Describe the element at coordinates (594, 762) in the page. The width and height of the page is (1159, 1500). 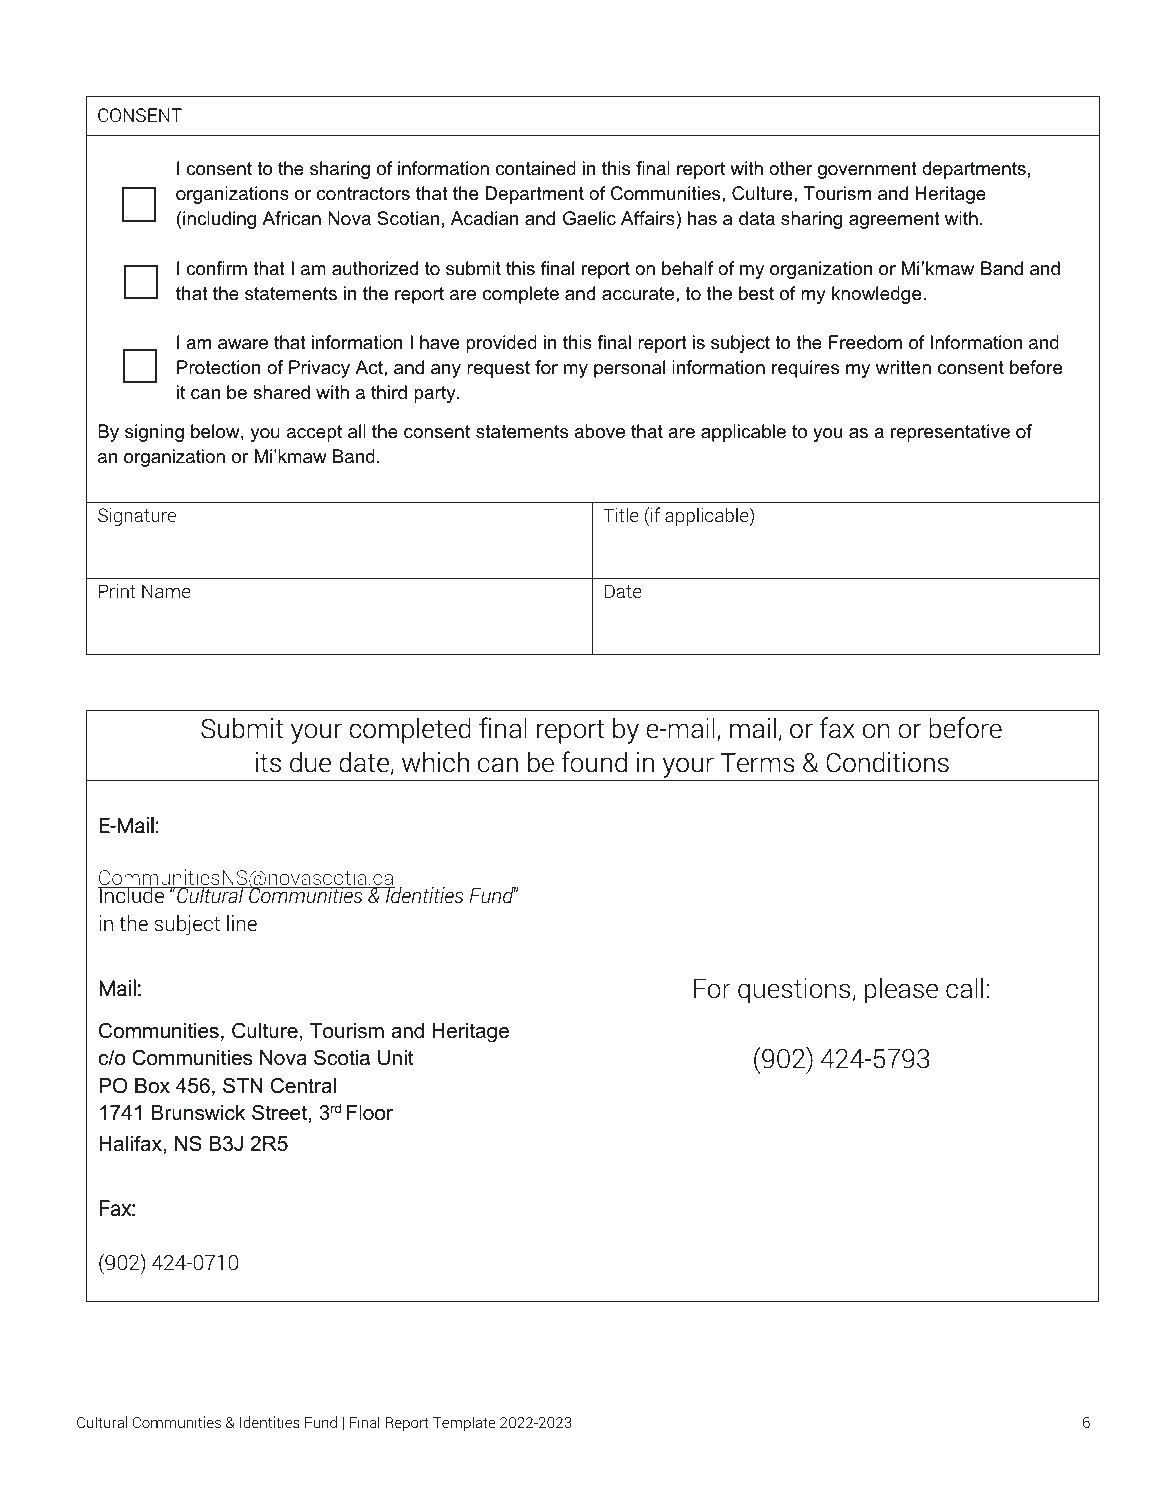
I see `found` at that location.
